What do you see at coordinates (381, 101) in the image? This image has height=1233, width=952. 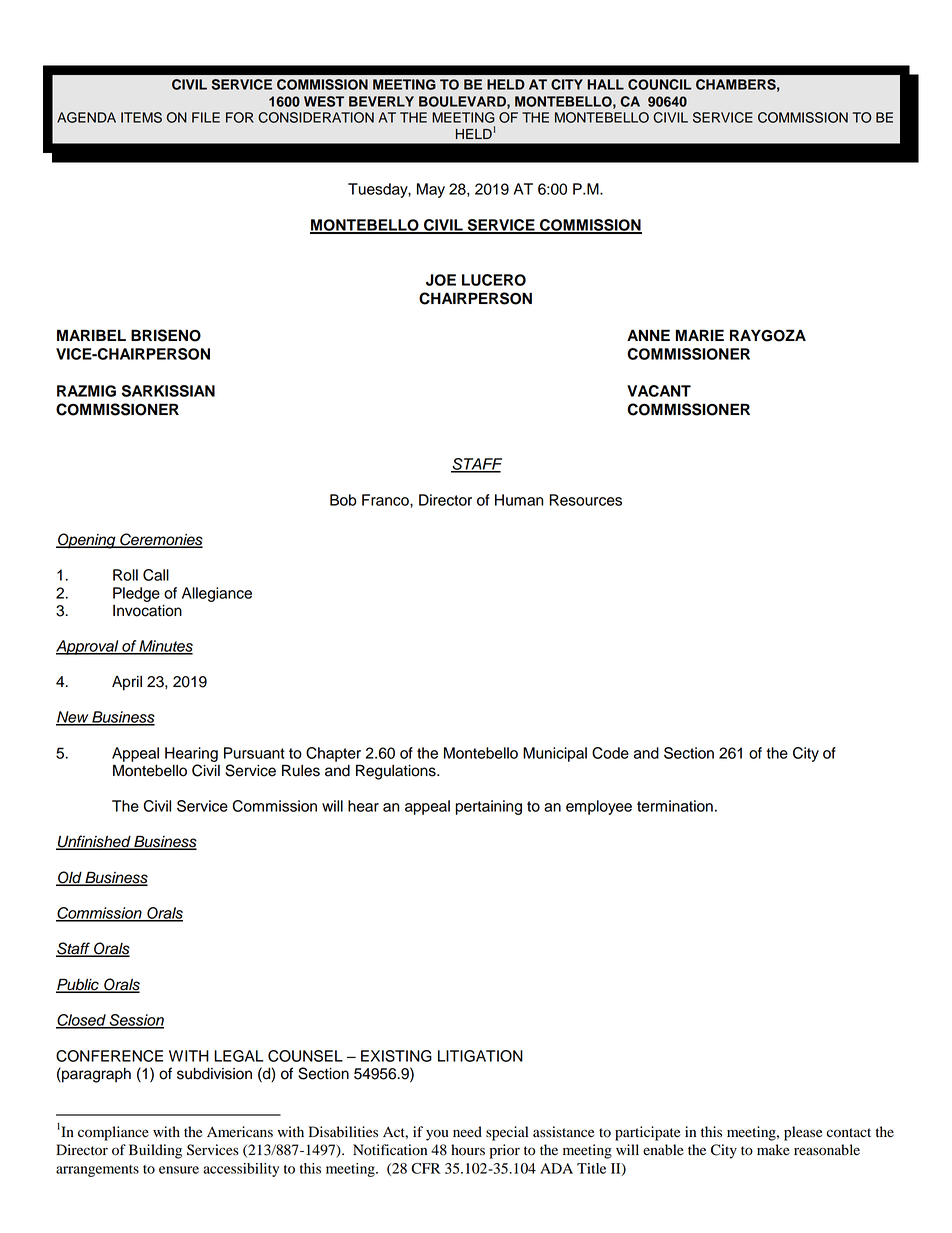 I see `BEVERLY` at bounding box center [381, 101].
